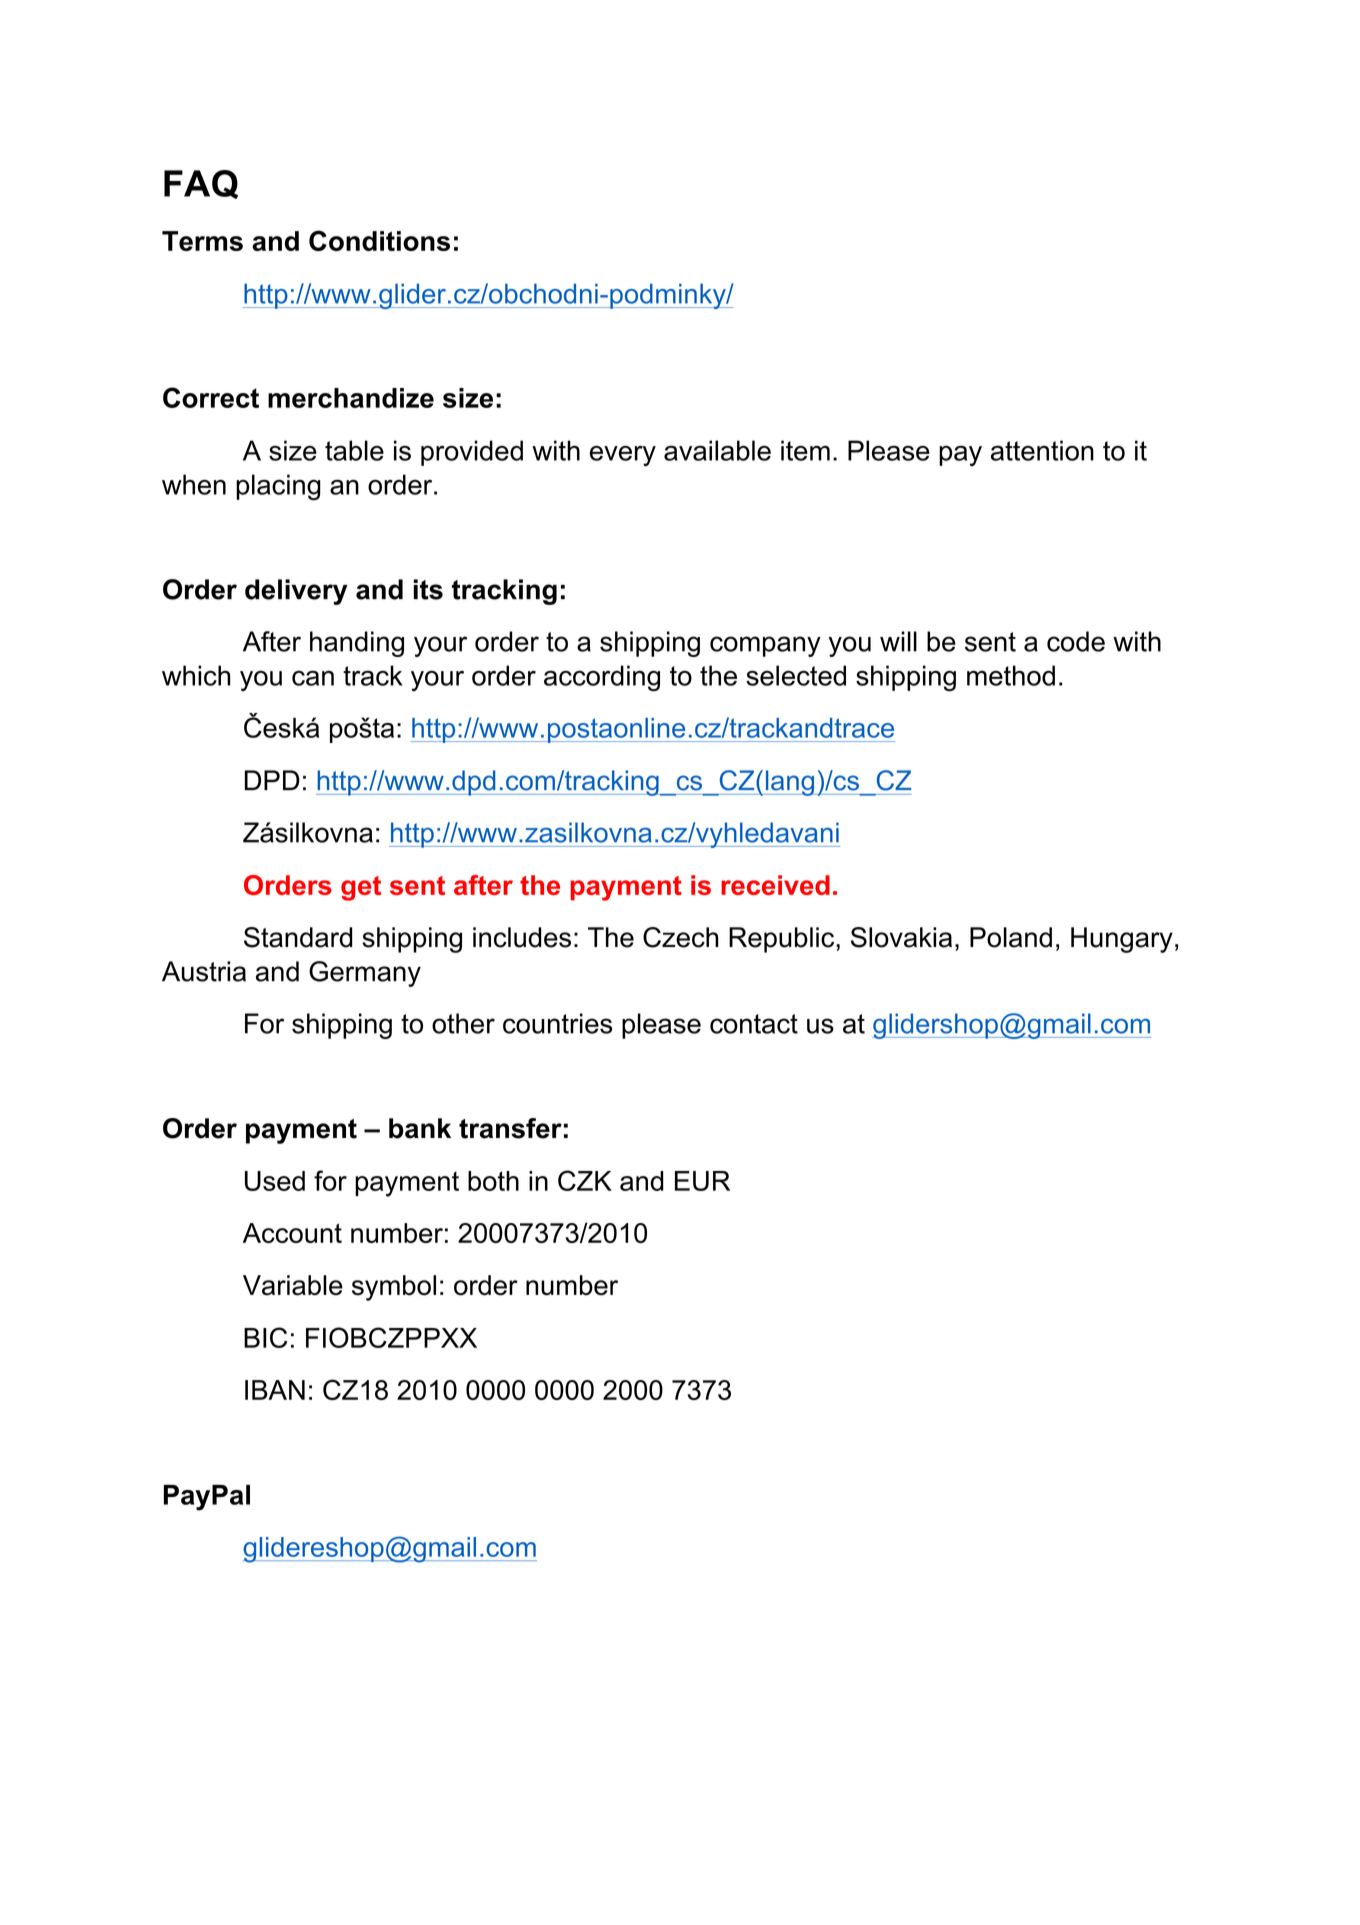 Image resolution: width=1360 pixels, height=1925 pixels. I want to click on Conditions, so click(379, 240).
